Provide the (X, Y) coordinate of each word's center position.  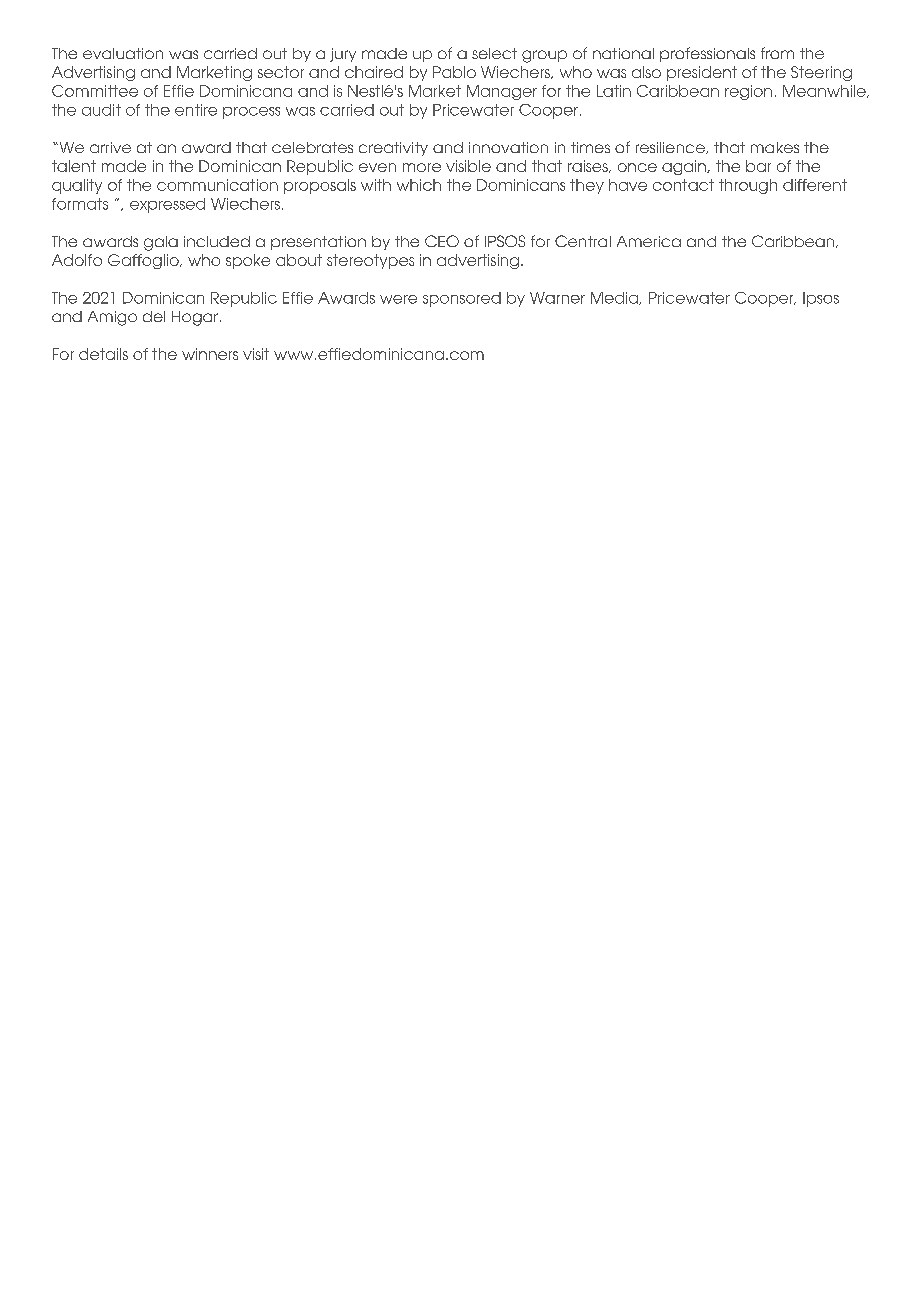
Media (616, 298)
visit (256, 354)
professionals (707, 54)
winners (210, 354)
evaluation (123, 53)
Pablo (454, 72)
